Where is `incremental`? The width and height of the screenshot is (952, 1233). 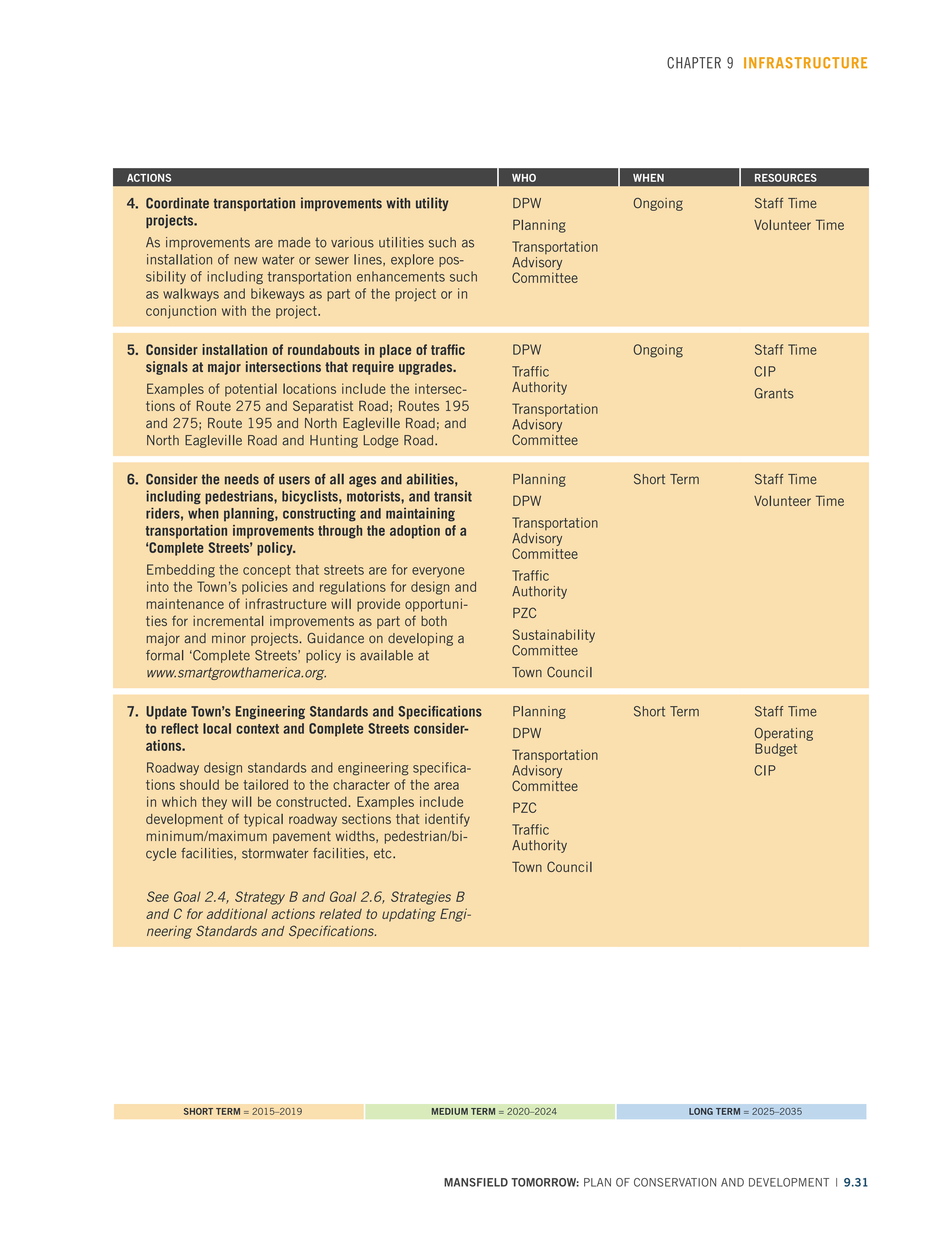 incremental is located at coordinates (228, 621).
